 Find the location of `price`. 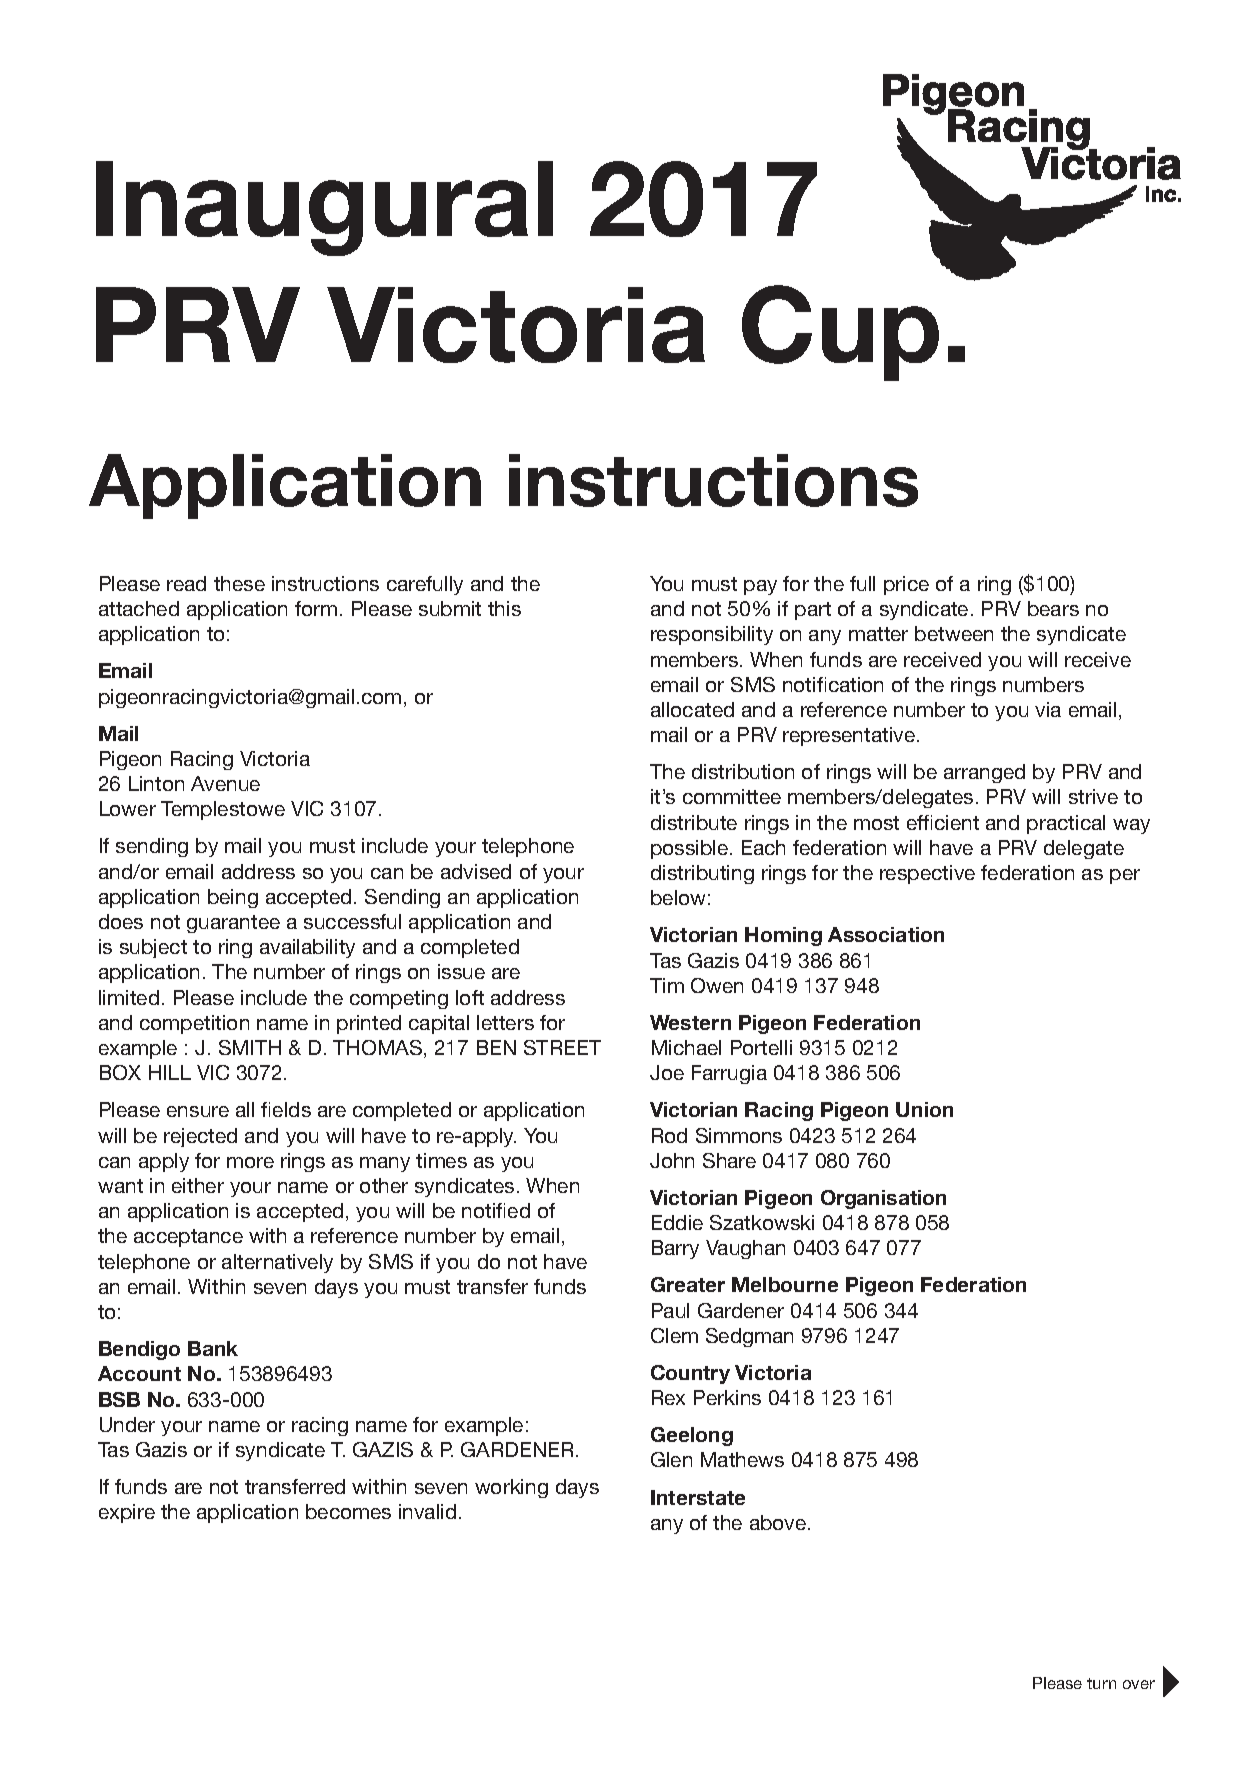

price is located at coordinates (906, 585).
